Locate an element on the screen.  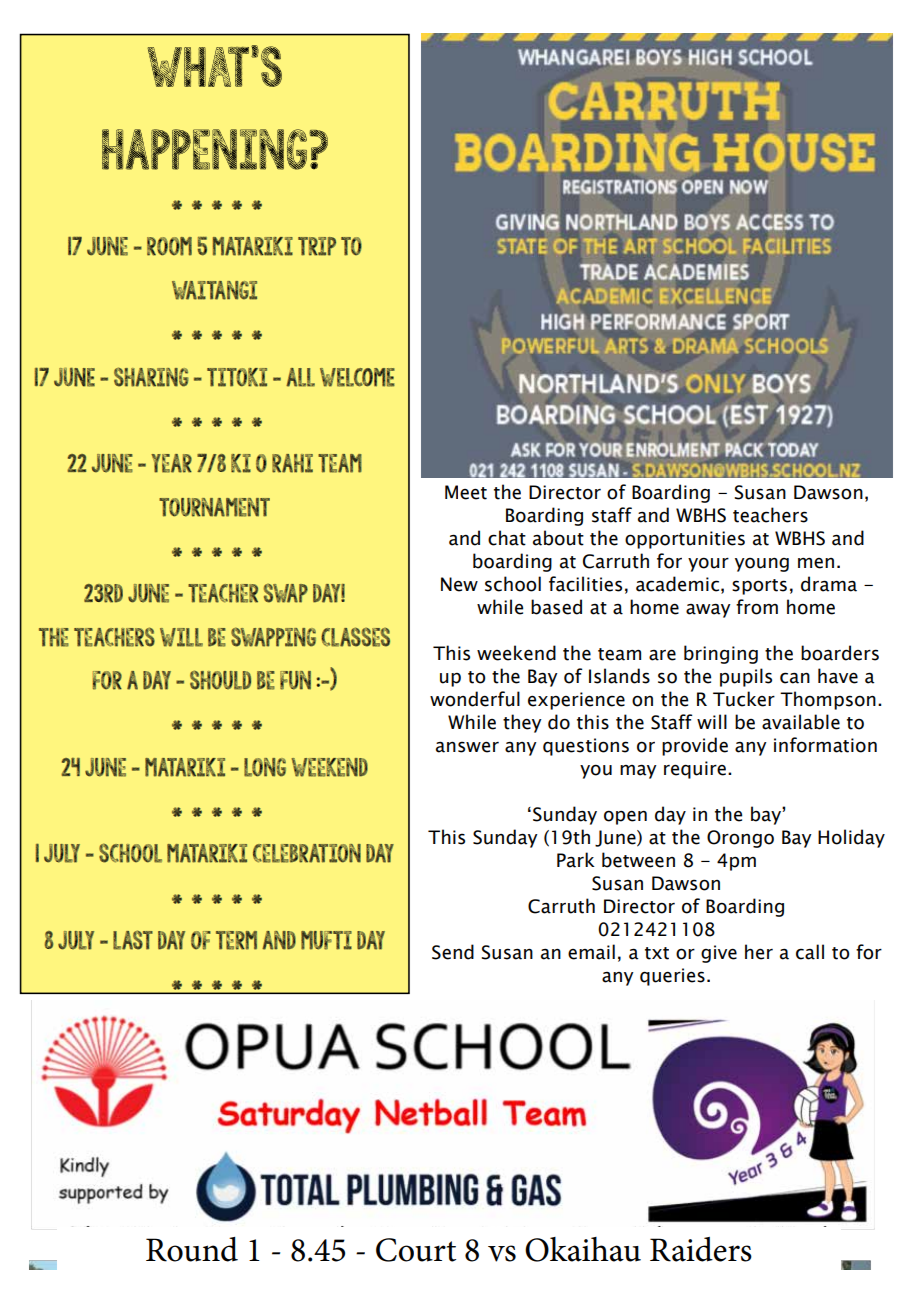
Park is located at coordinates (576, 860).
